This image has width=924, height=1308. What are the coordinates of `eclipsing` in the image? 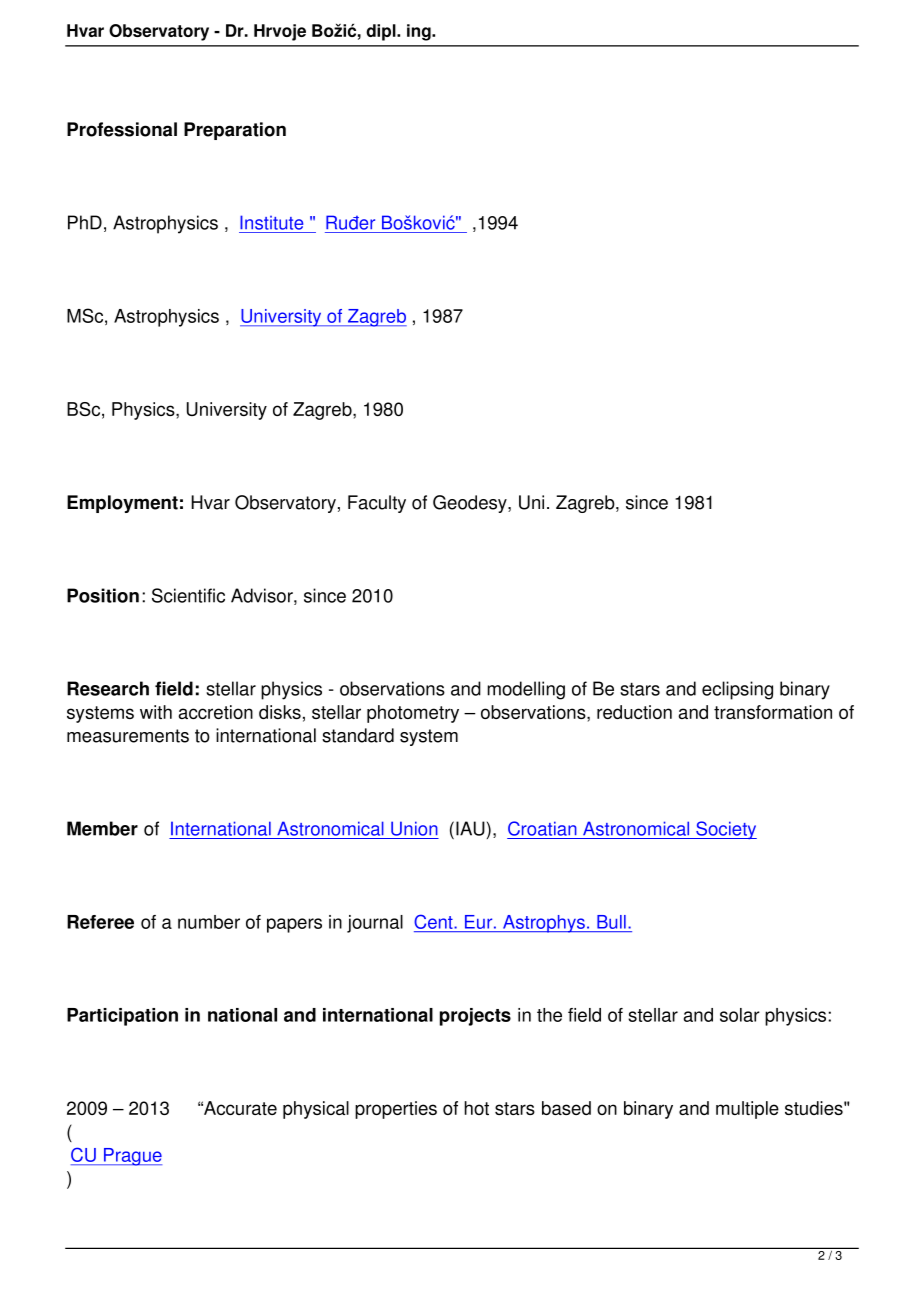 It's located at (737, 690).
